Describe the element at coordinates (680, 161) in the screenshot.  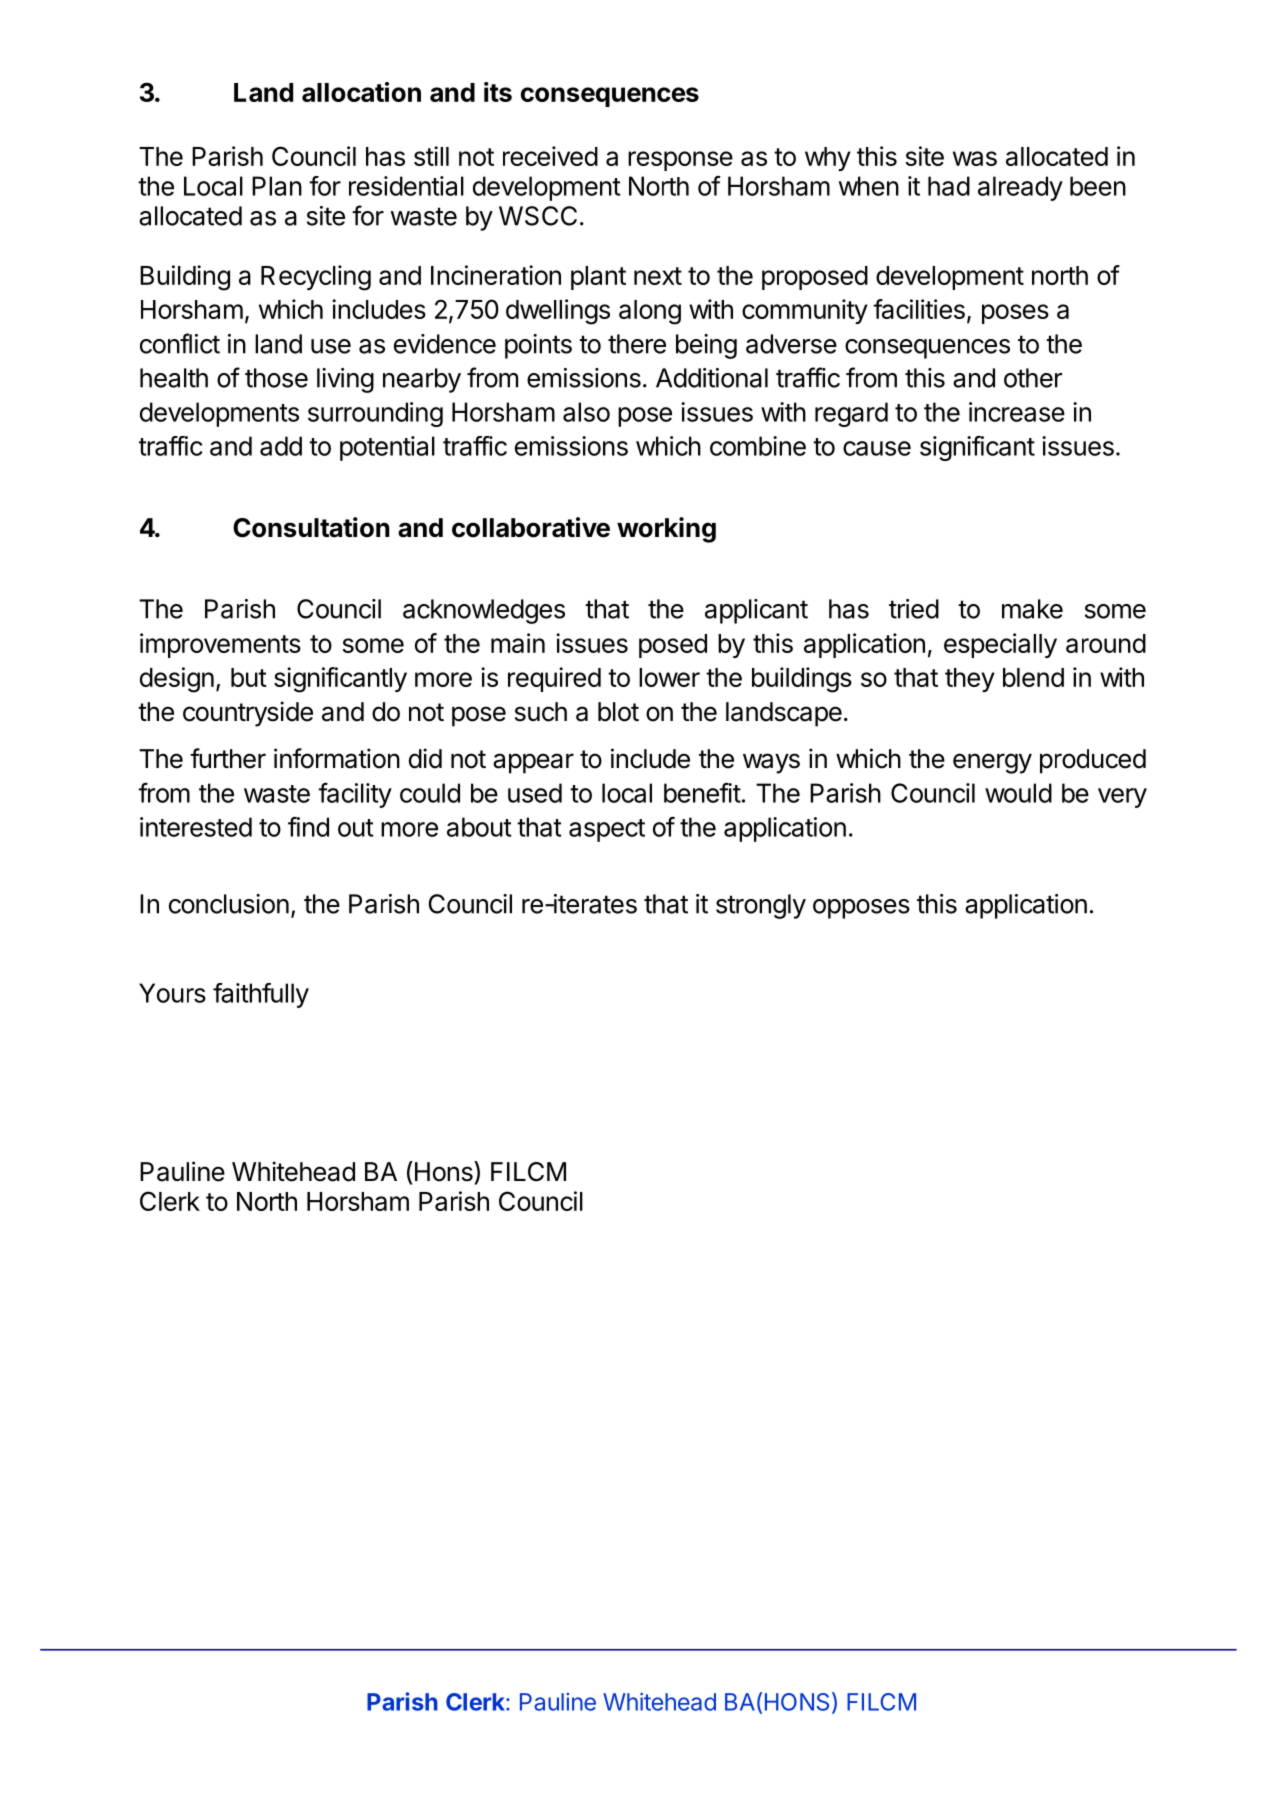
I see `response` at that location.
